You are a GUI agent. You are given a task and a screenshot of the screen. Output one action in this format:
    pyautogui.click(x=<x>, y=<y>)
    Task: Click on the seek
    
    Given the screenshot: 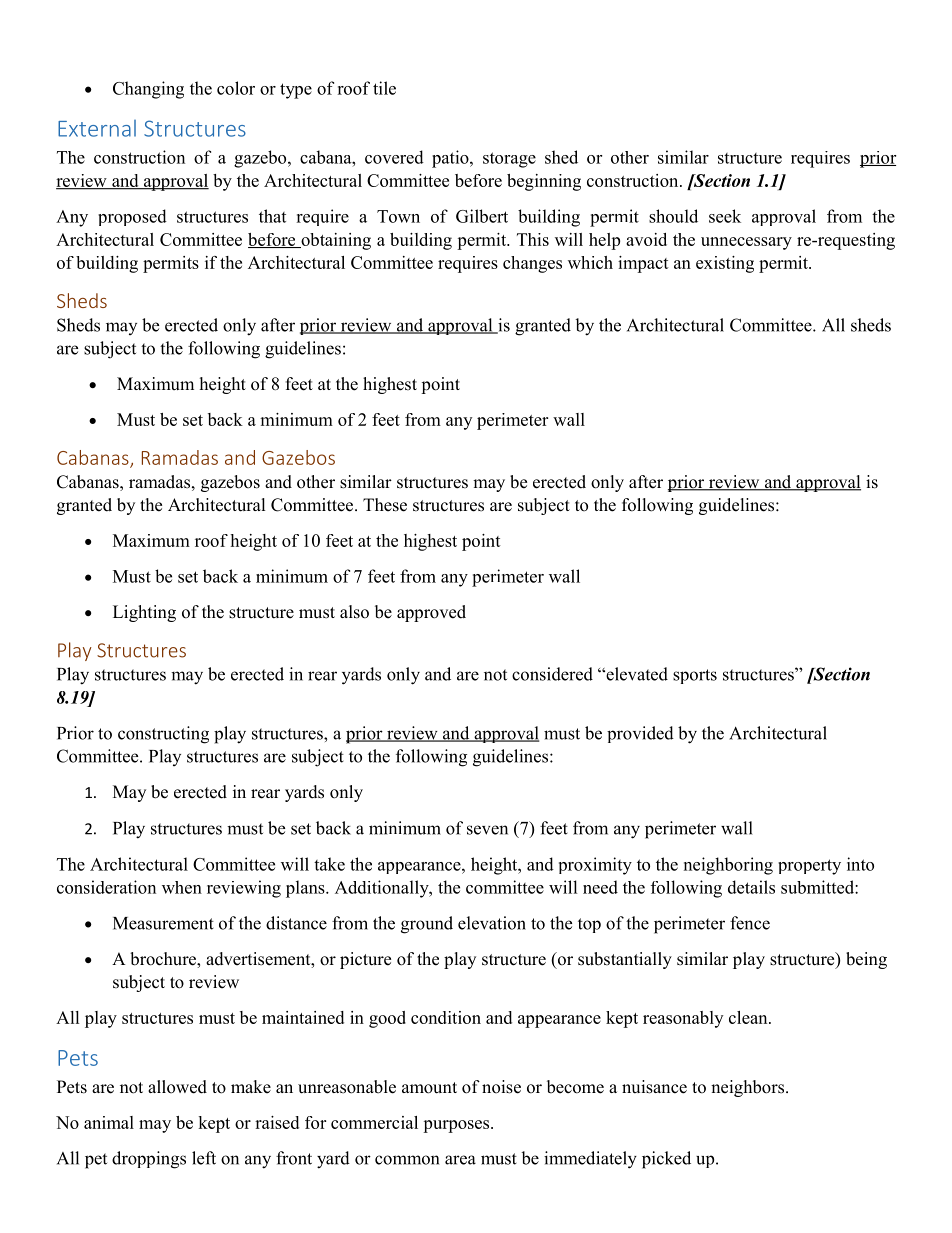 What is the action you would take?
    pyautogui.click(x=725, y=216)
